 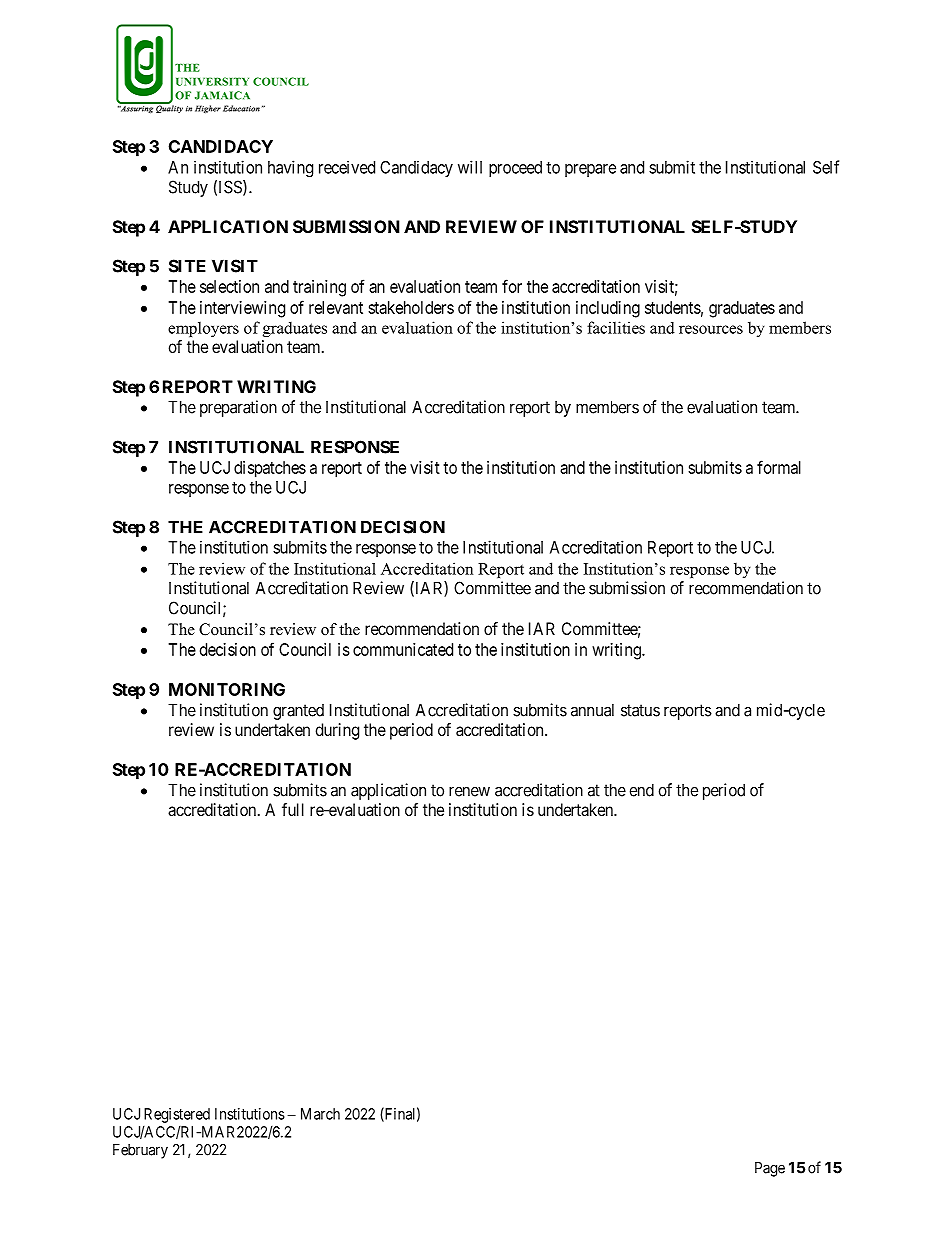 What do you see at coordinates (403, 649) in the document?
I see `communicated` at bounding box center [403, 649].
